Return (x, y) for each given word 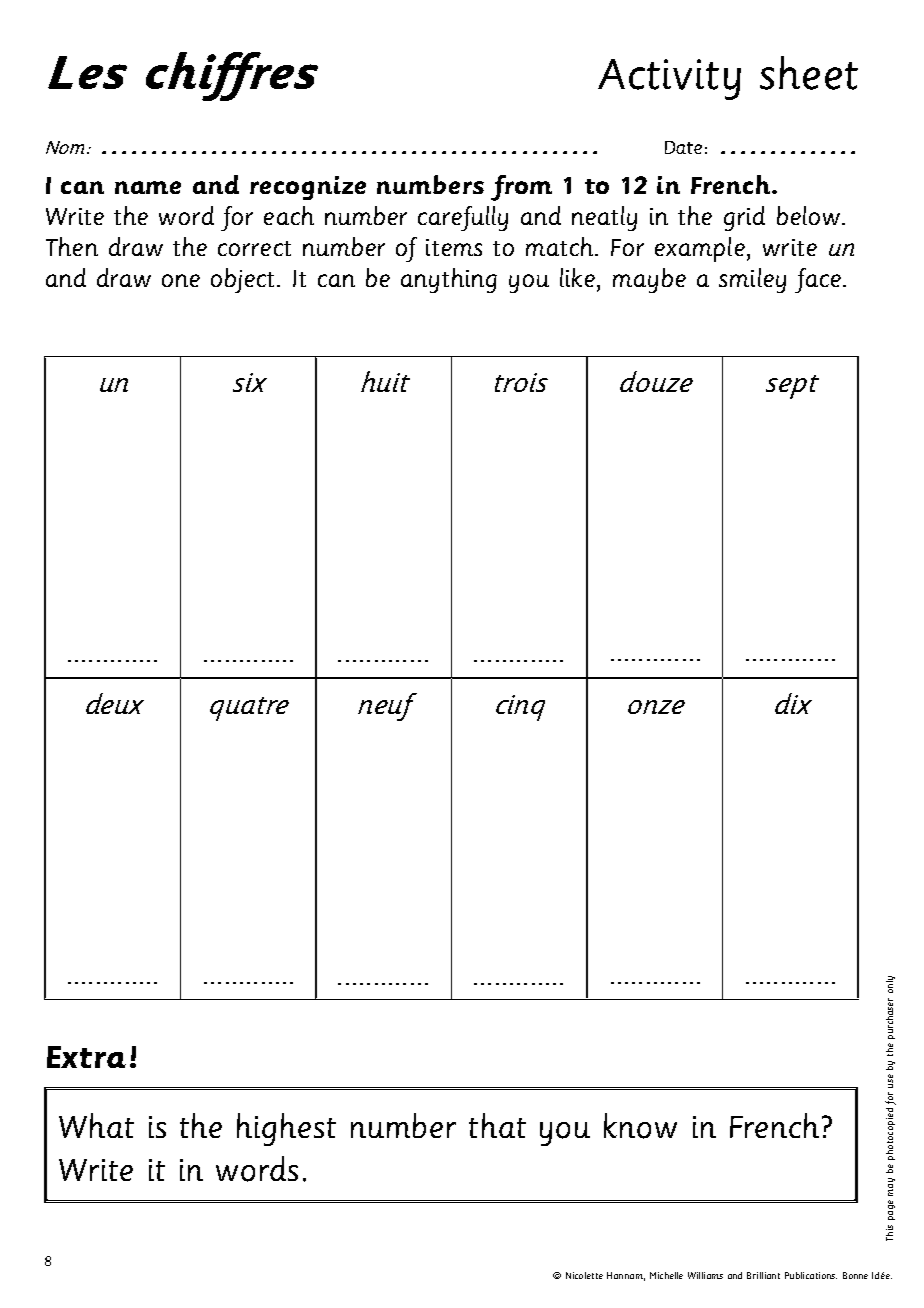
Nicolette (584, 1275)
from (521, 188)
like (579, 277)
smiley (752, 280)
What (96, 1125)
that (497, 1125)
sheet (809, 73)
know (640, 1126)
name (148, 187)
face (818, 280)
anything (449, 280)
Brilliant (763, 1275)
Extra (86, 1057)
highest (286, 1129)
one (181, 280)
